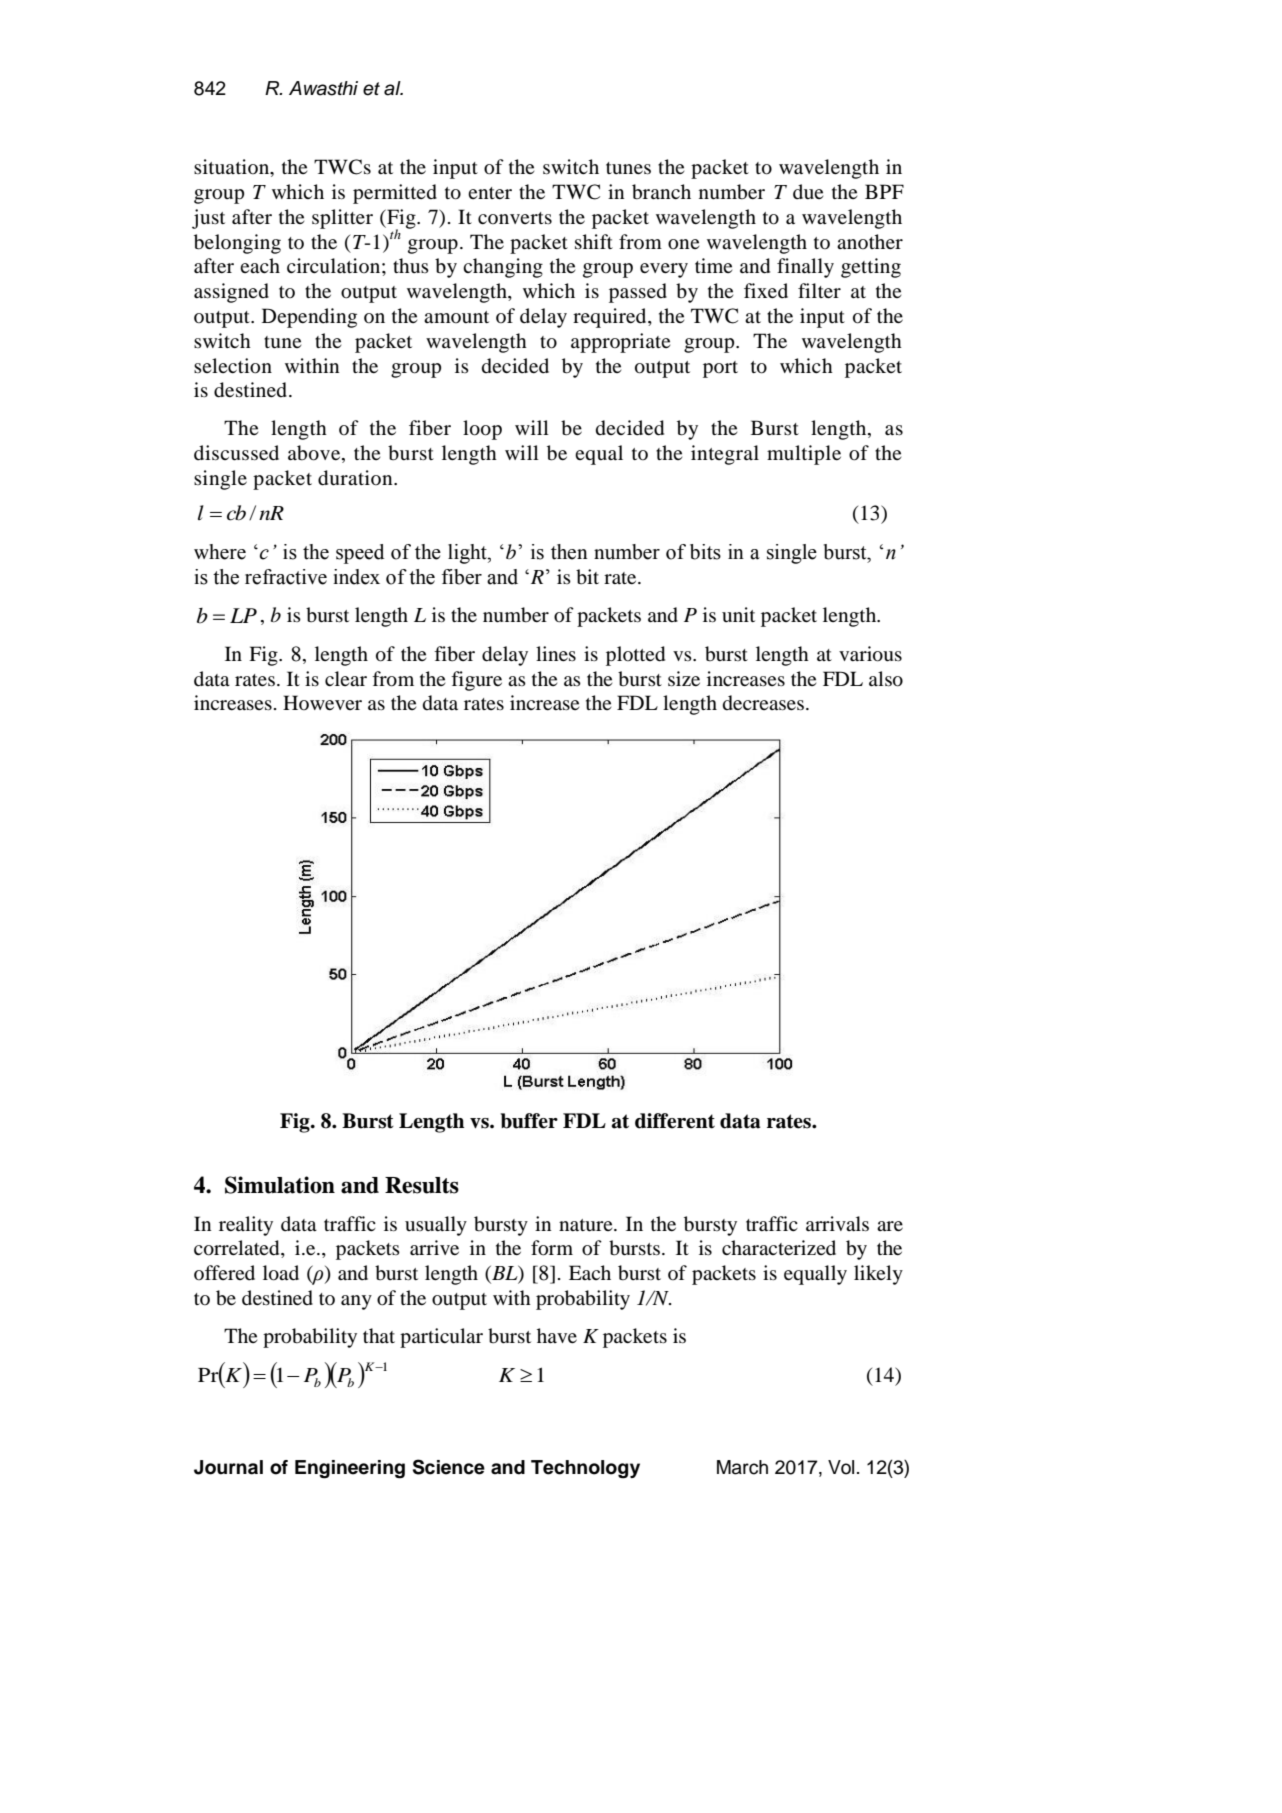  I want to click on Vol, so click(841, 1467).
